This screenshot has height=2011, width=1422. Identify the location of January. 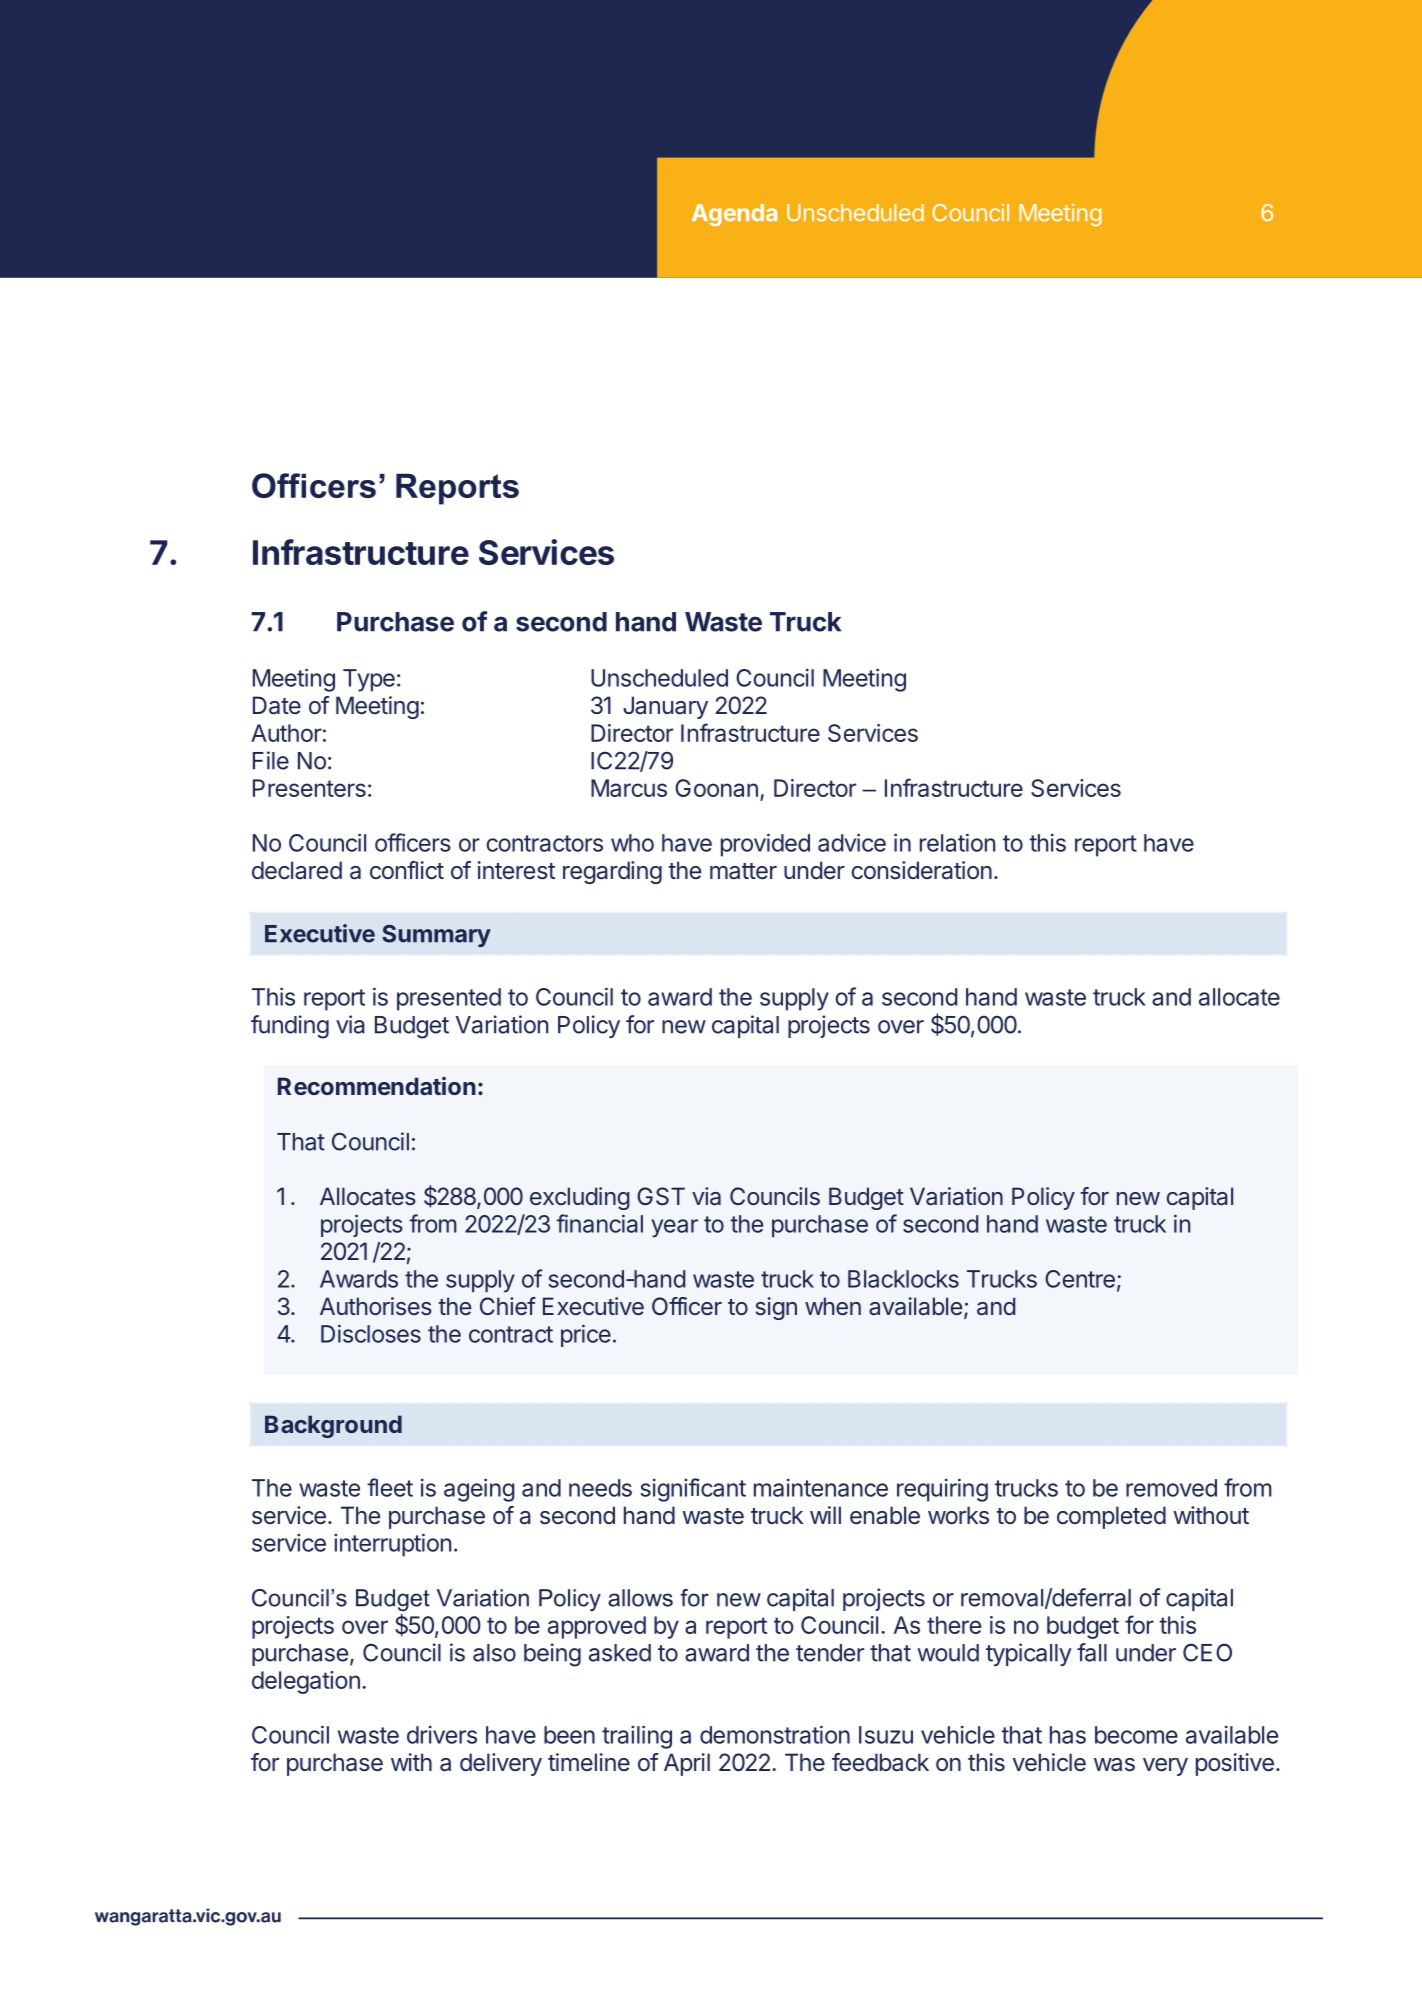
(665, 707).
